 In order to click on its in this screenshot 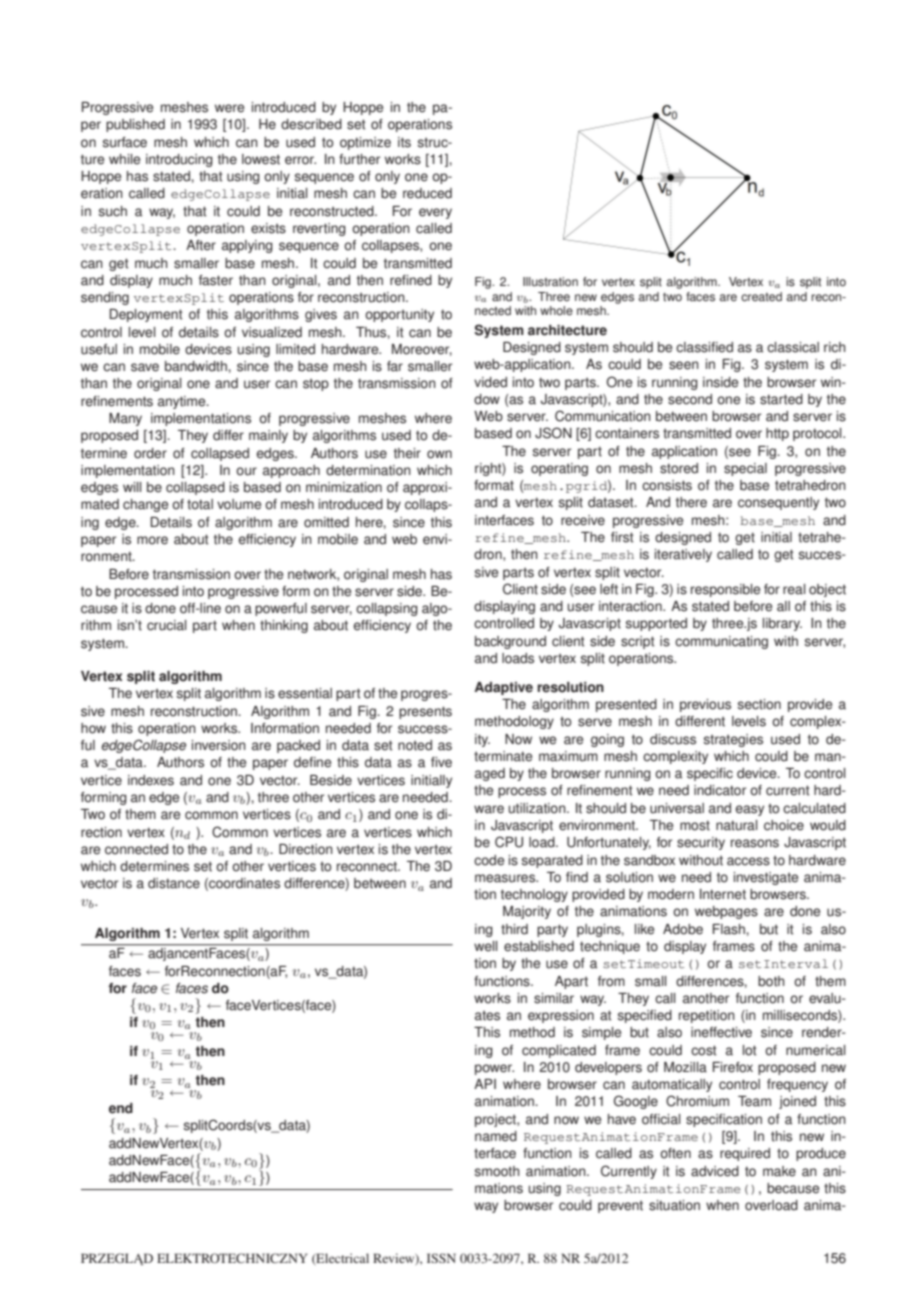, I will do `click(404, 142)`.
